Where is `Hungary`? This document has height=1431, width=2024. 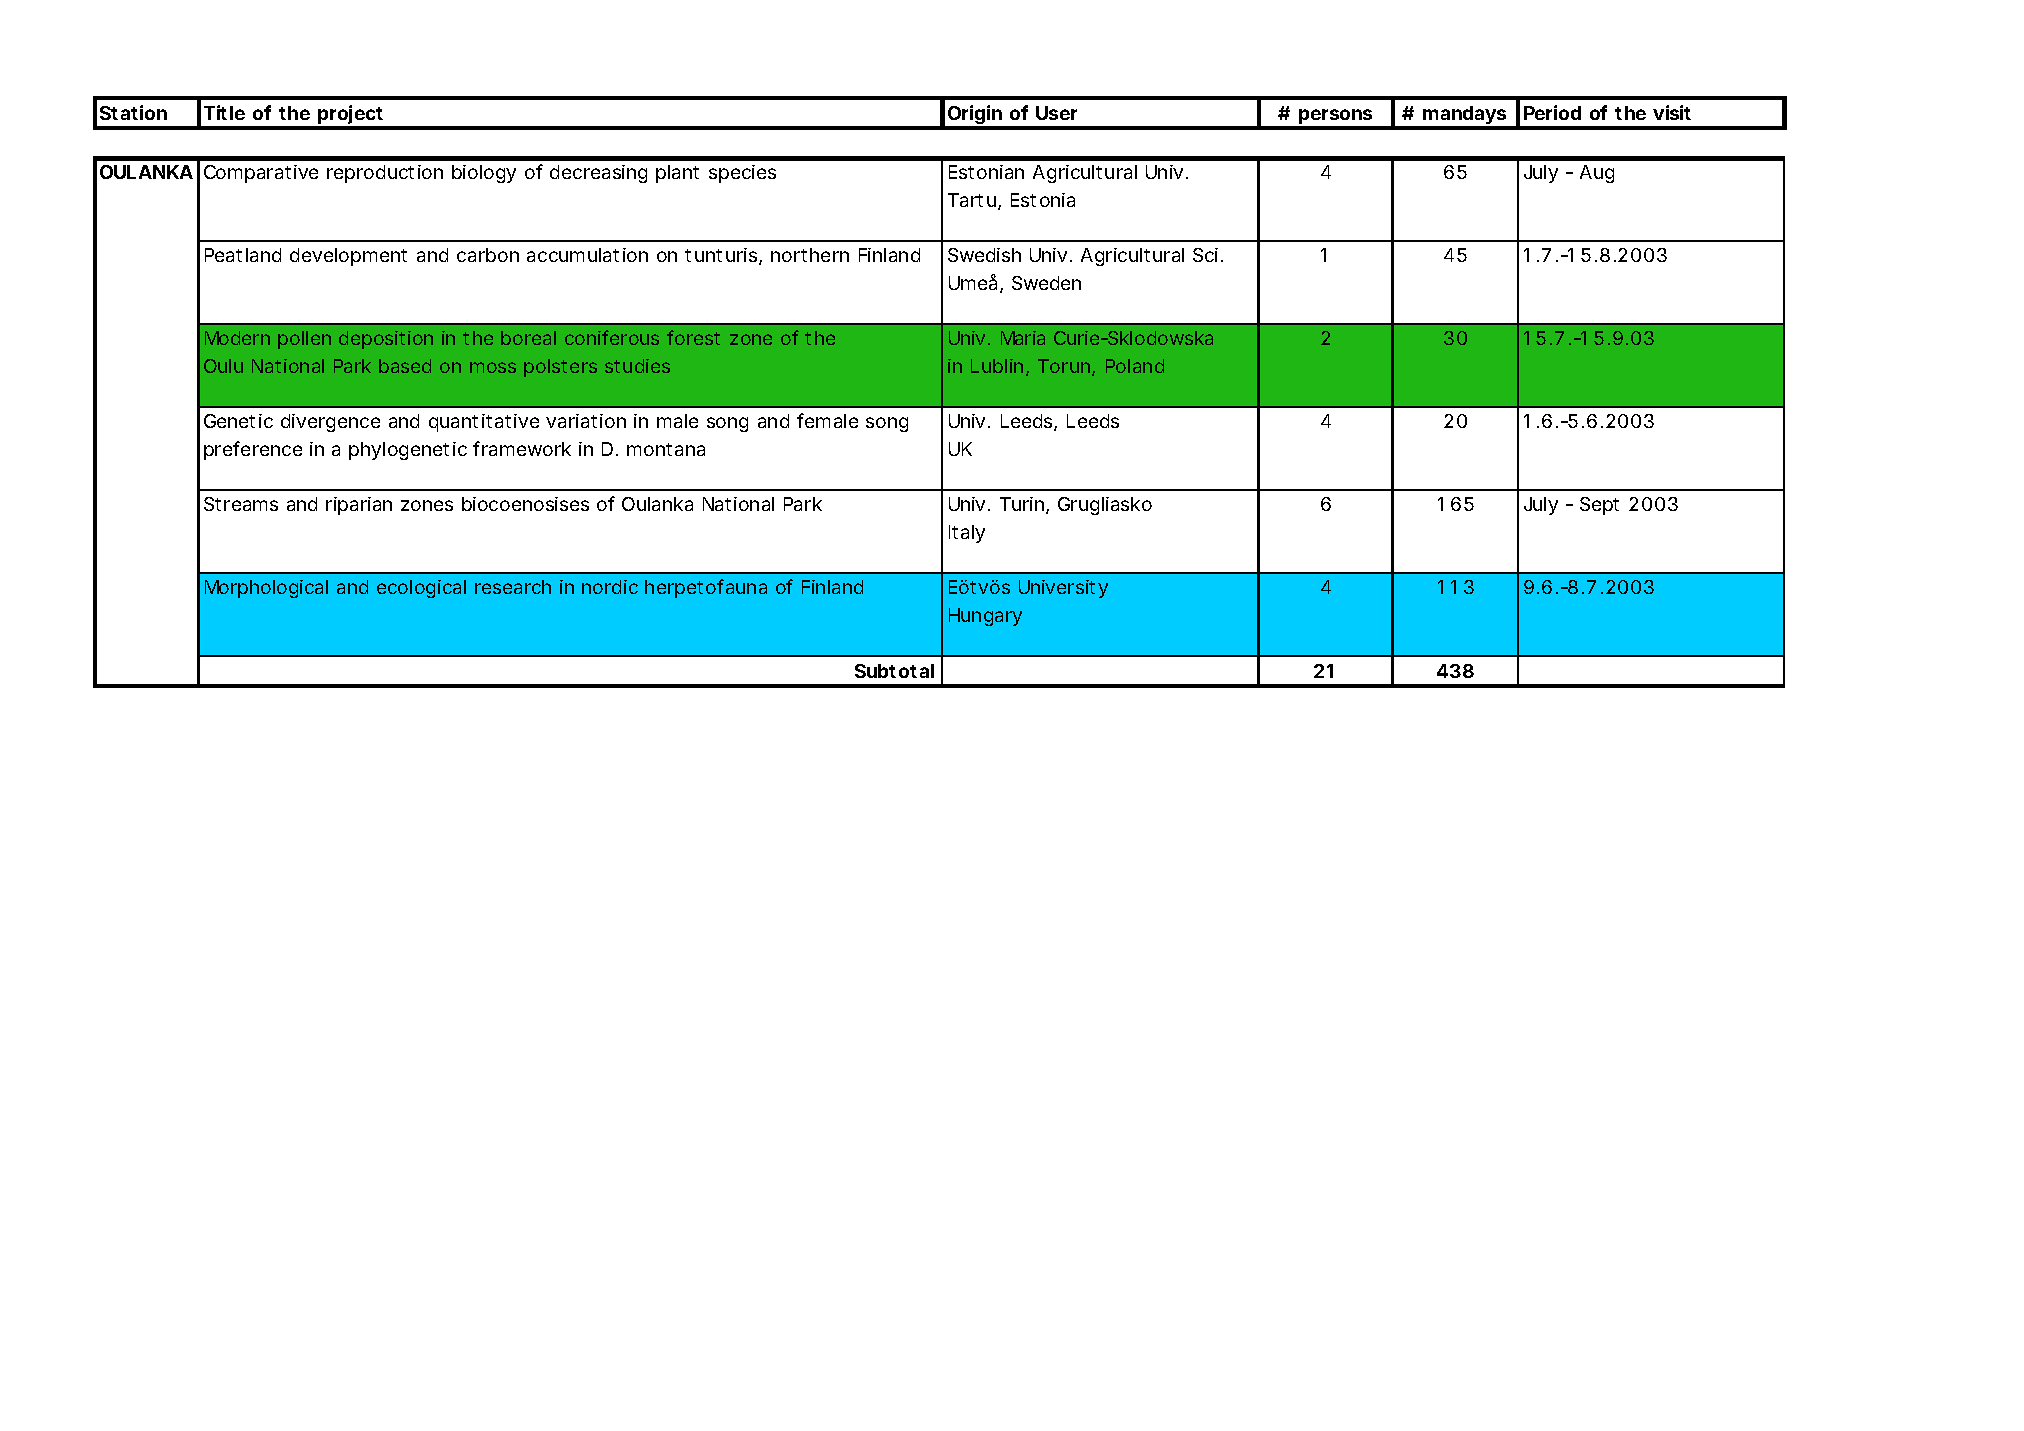
Hungary is located at coordinates (985, 617).
